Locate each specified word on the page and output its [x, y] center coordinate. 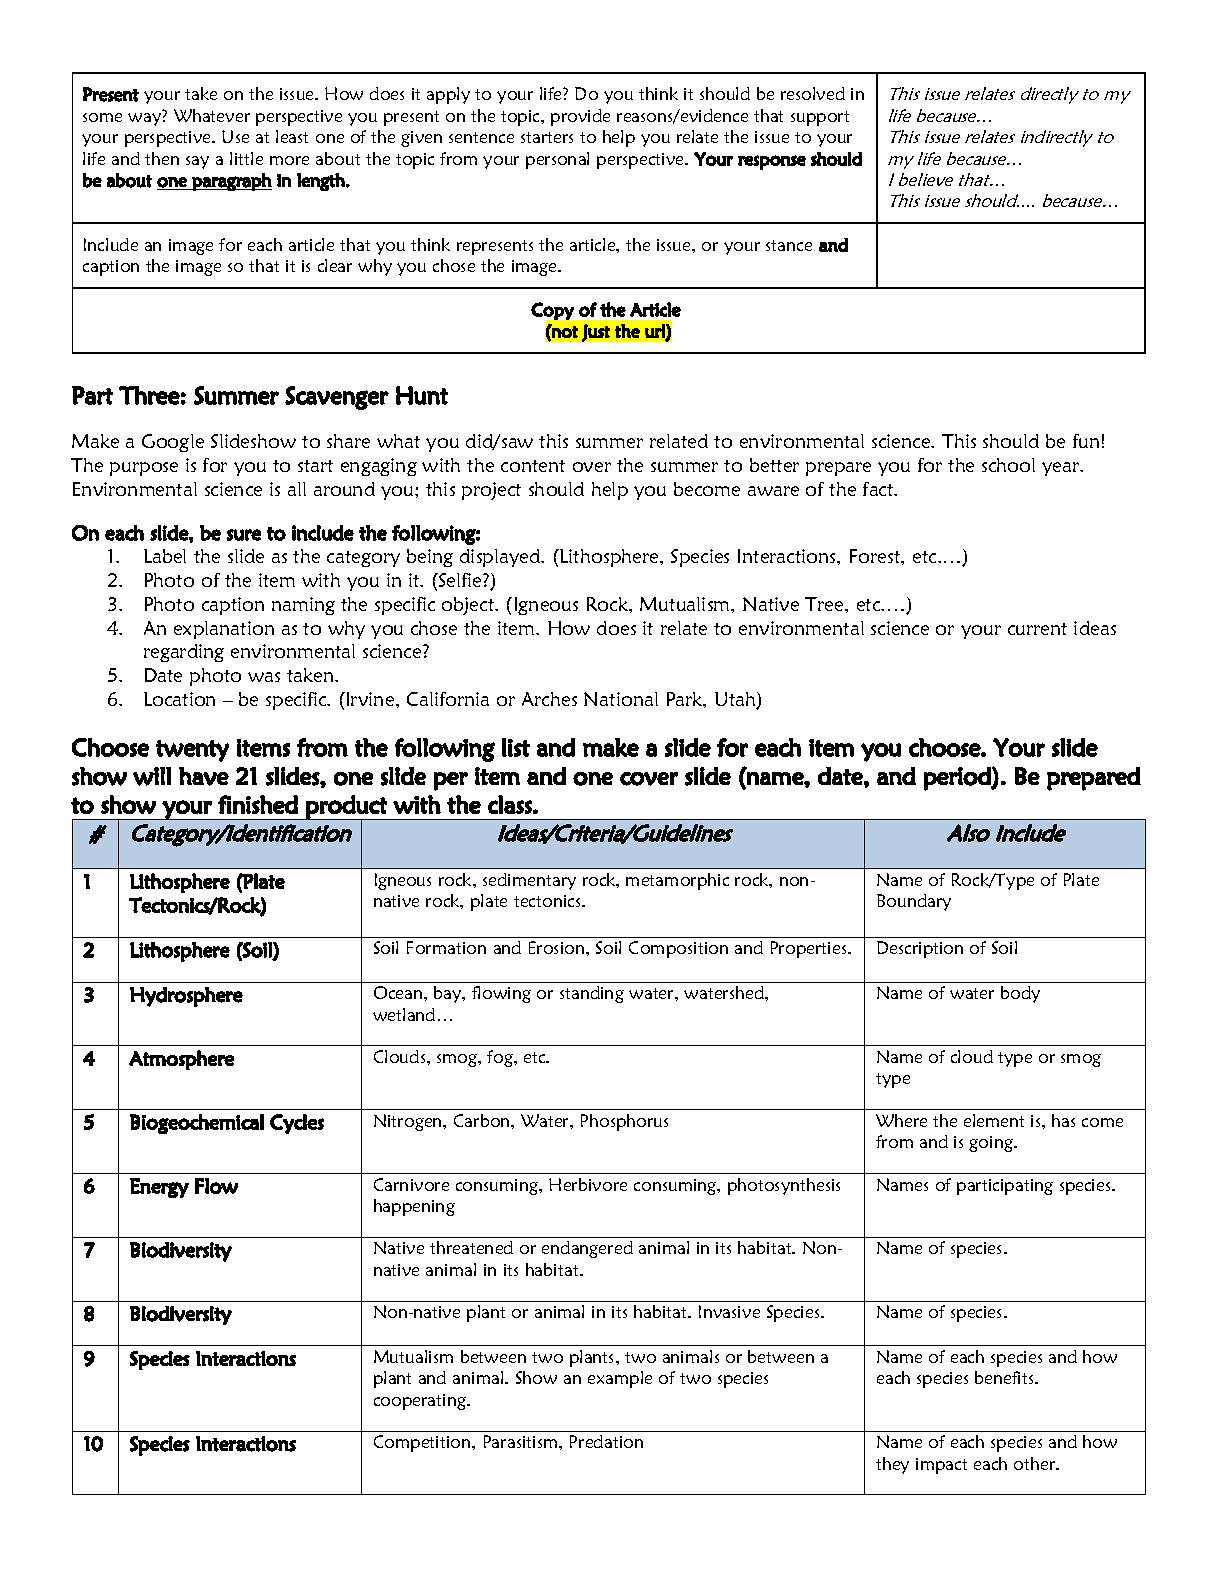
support [820, 118]
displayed [501, 558]
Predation [606, 1441]
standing [592, 994]
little [246, 158]
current [1037, 629]
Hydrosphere [186, 997]
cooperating [421, 1402]
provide [580, 117]
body [1020, 994]
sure [244, 535]
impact [941, 1466]
